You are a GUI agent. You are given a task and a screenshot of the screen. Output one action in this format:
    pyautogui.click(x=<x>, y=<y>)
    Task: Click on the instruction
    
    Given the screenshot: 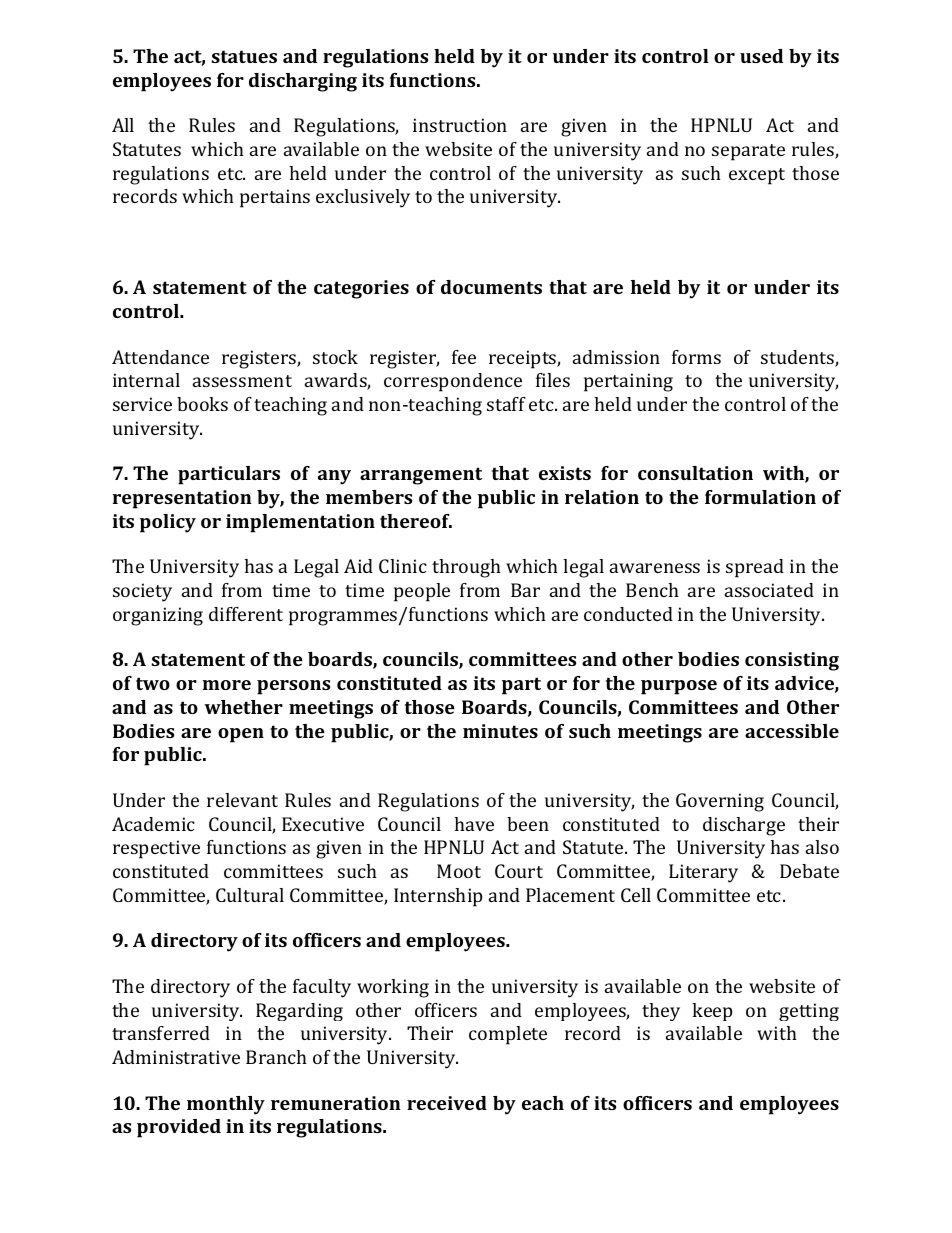 What is the action you would take?
    pyautogui.click(x=460, y=125)
